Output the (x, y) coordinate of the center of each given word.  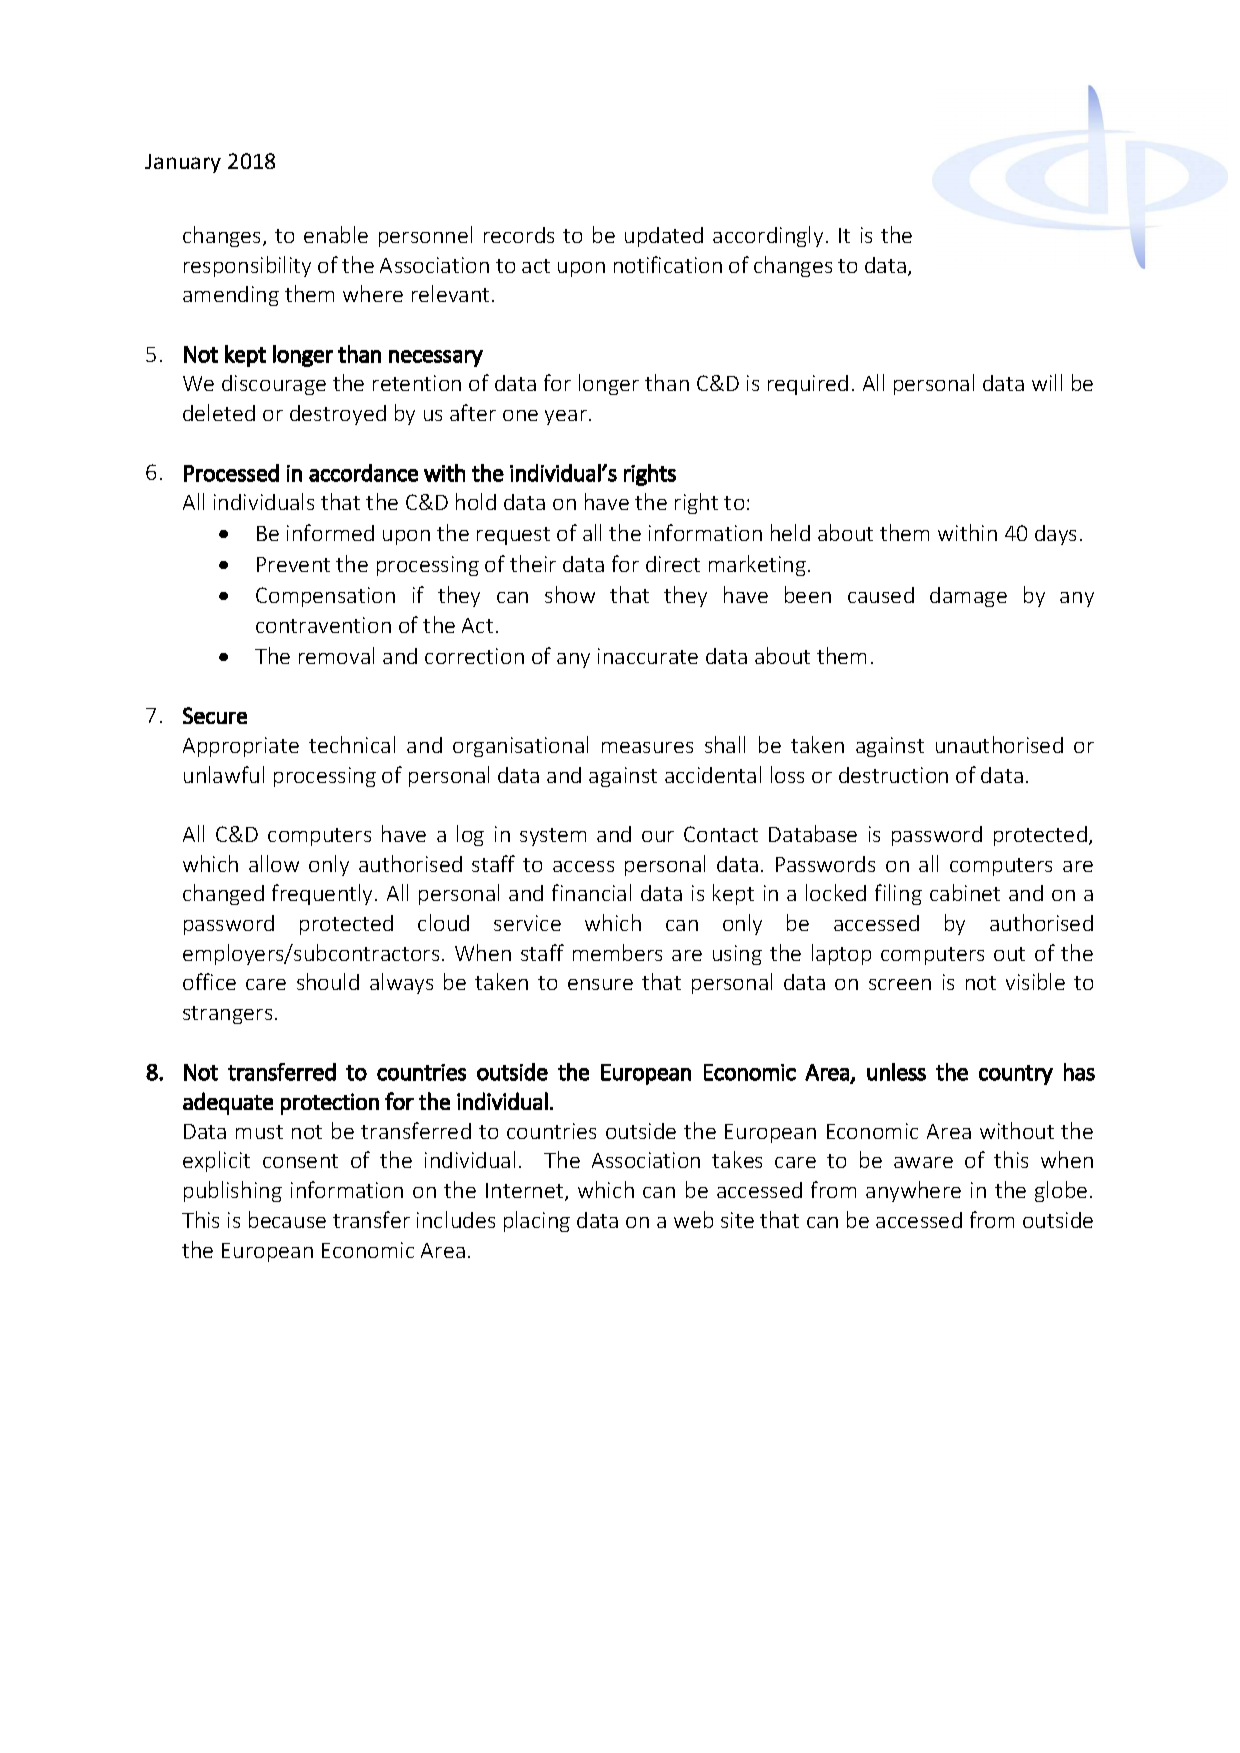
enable (336, 234)
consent (300, 1161)
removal (336, 655)
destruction (893, 775)
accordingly (768, 236)
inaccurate (648, 656)
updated (664, 237)
